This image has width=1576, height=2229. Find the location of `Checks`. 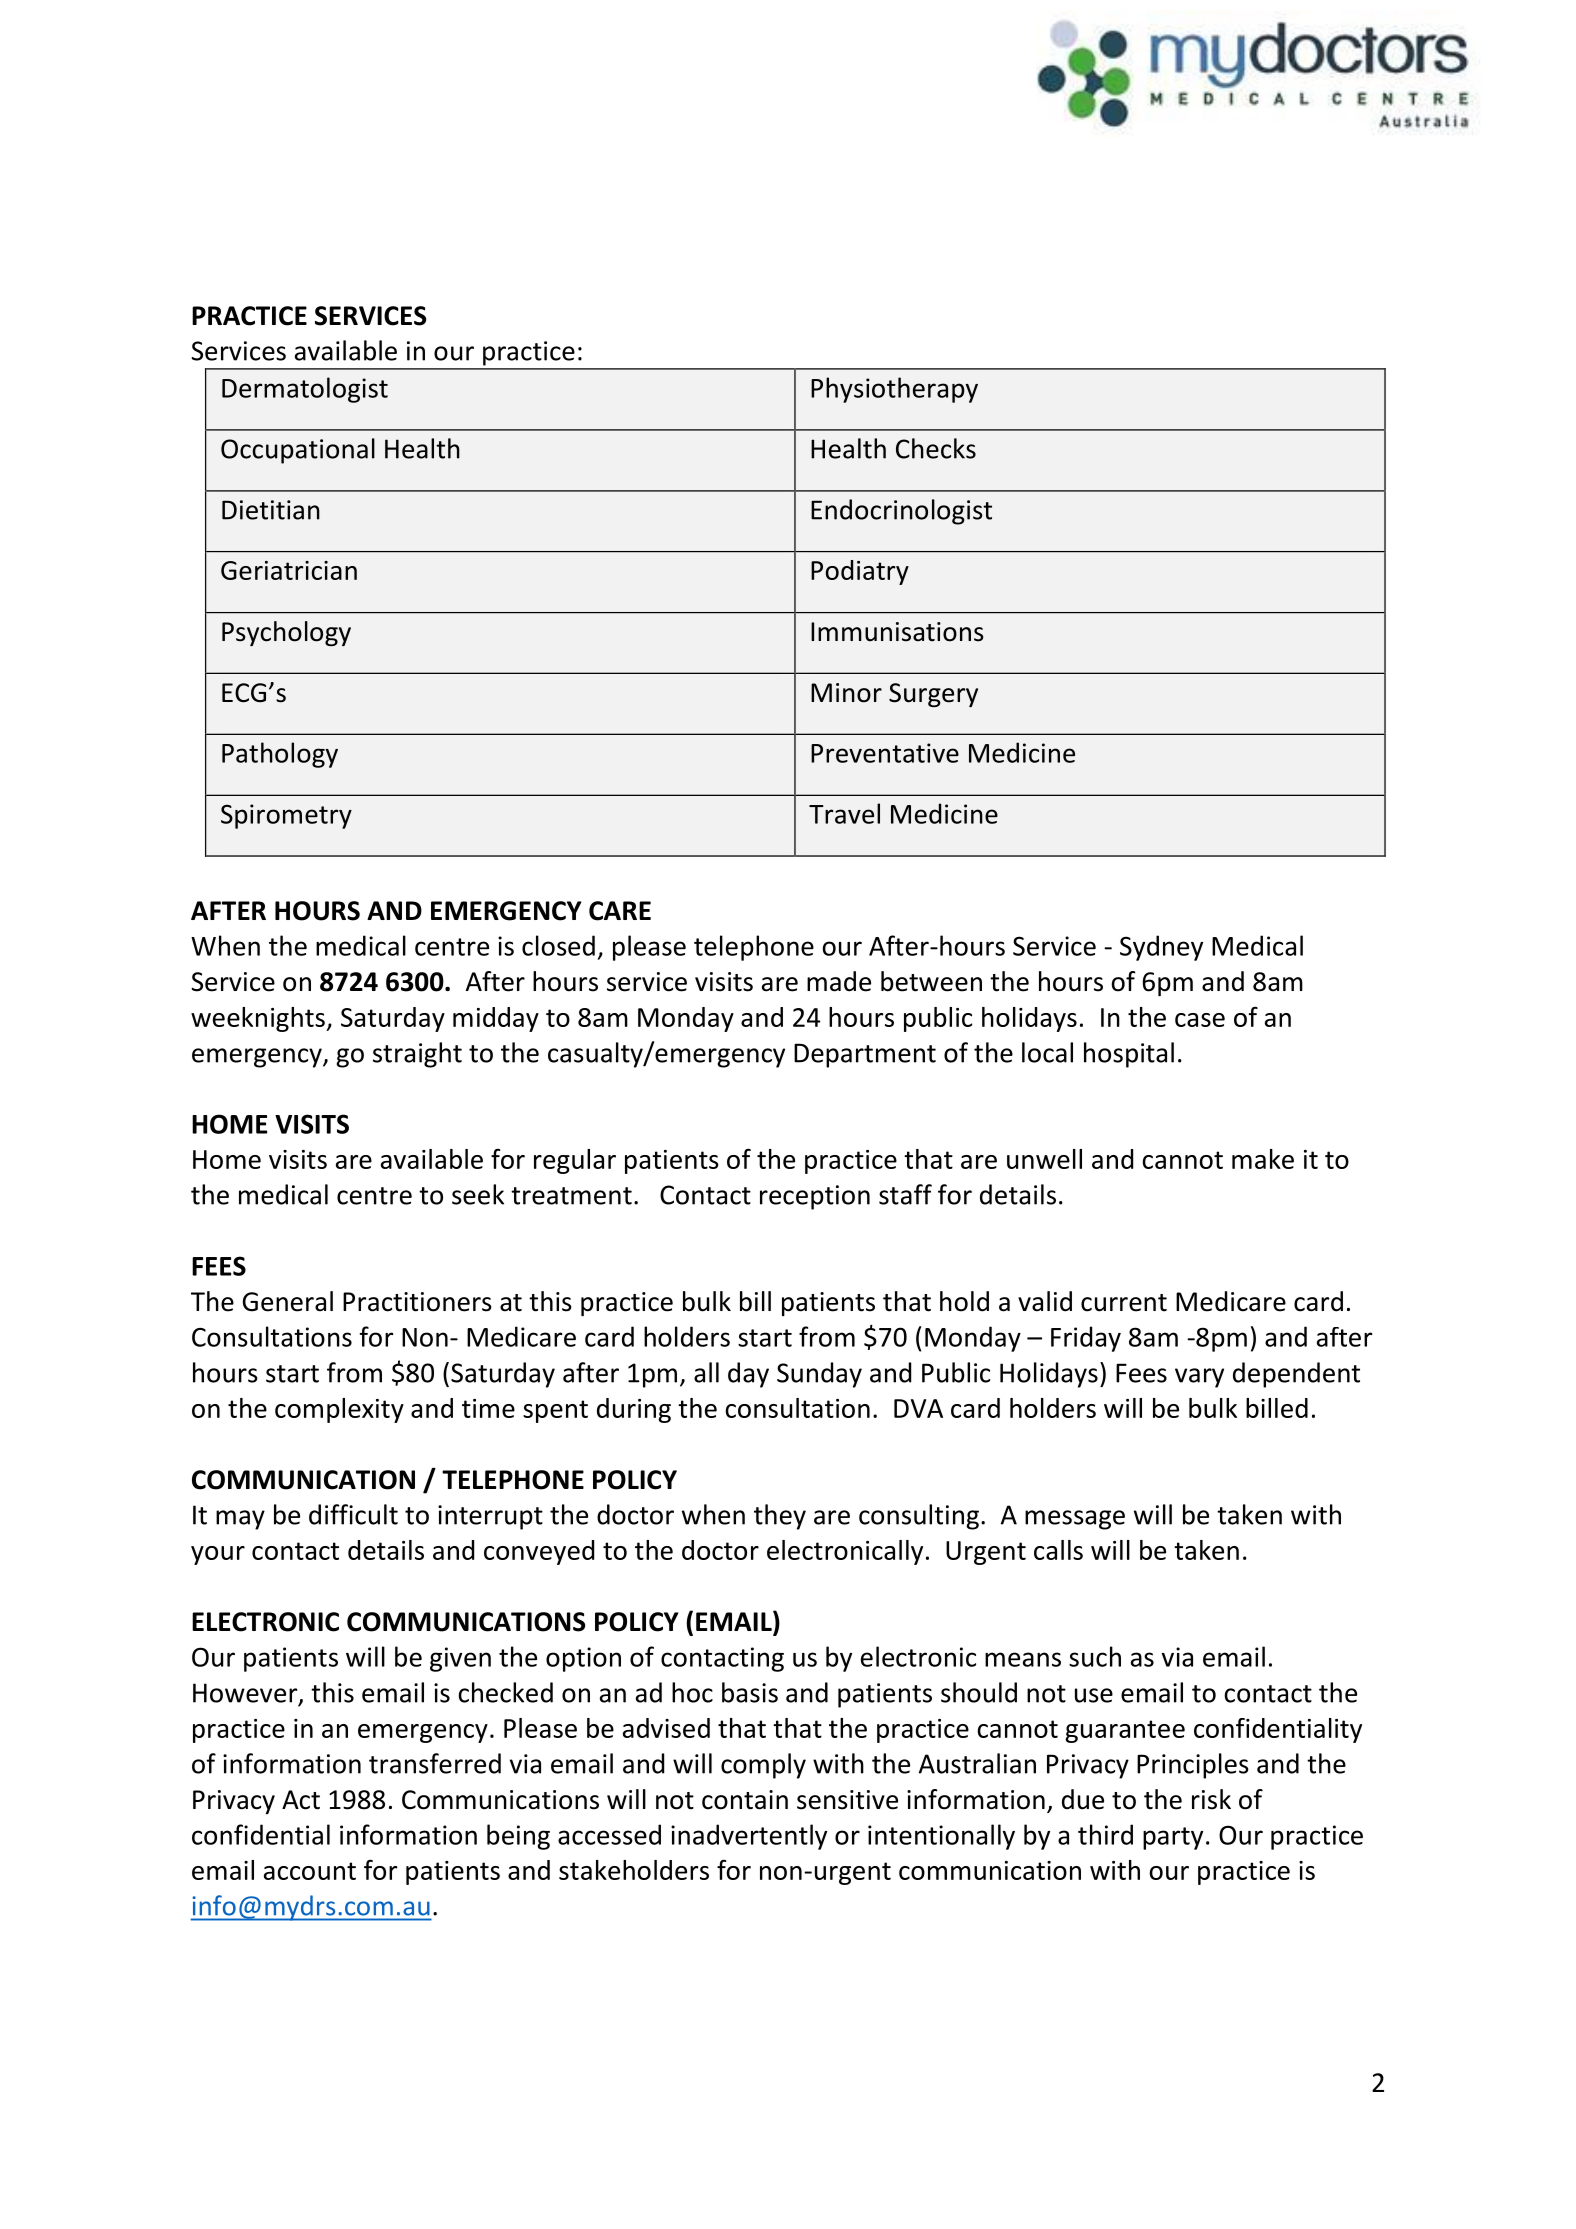

Checks is located at coordinates (936, 448).
